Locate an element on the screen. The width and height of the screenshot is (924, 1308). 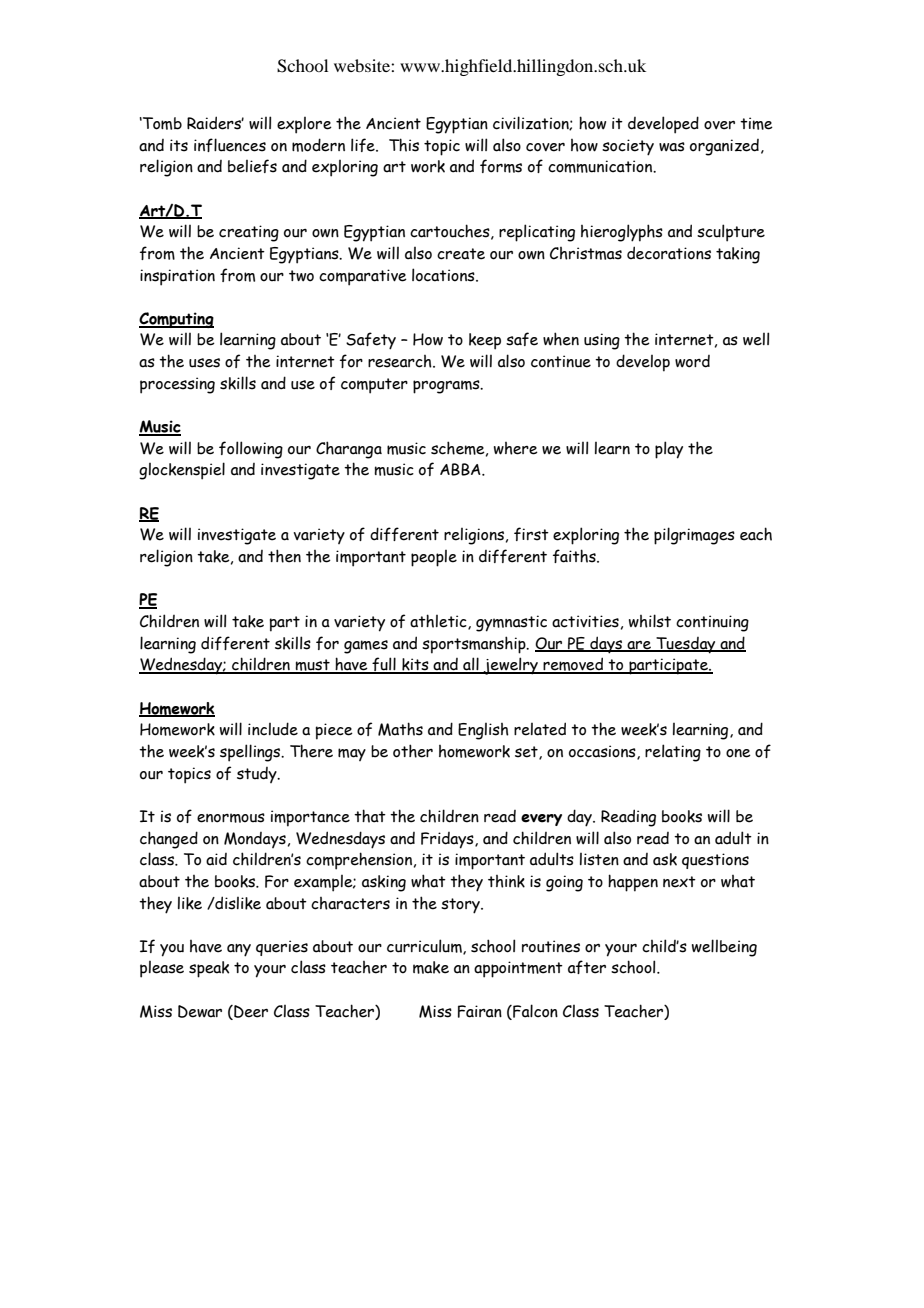
forms is located at coordinates (501, 166).
